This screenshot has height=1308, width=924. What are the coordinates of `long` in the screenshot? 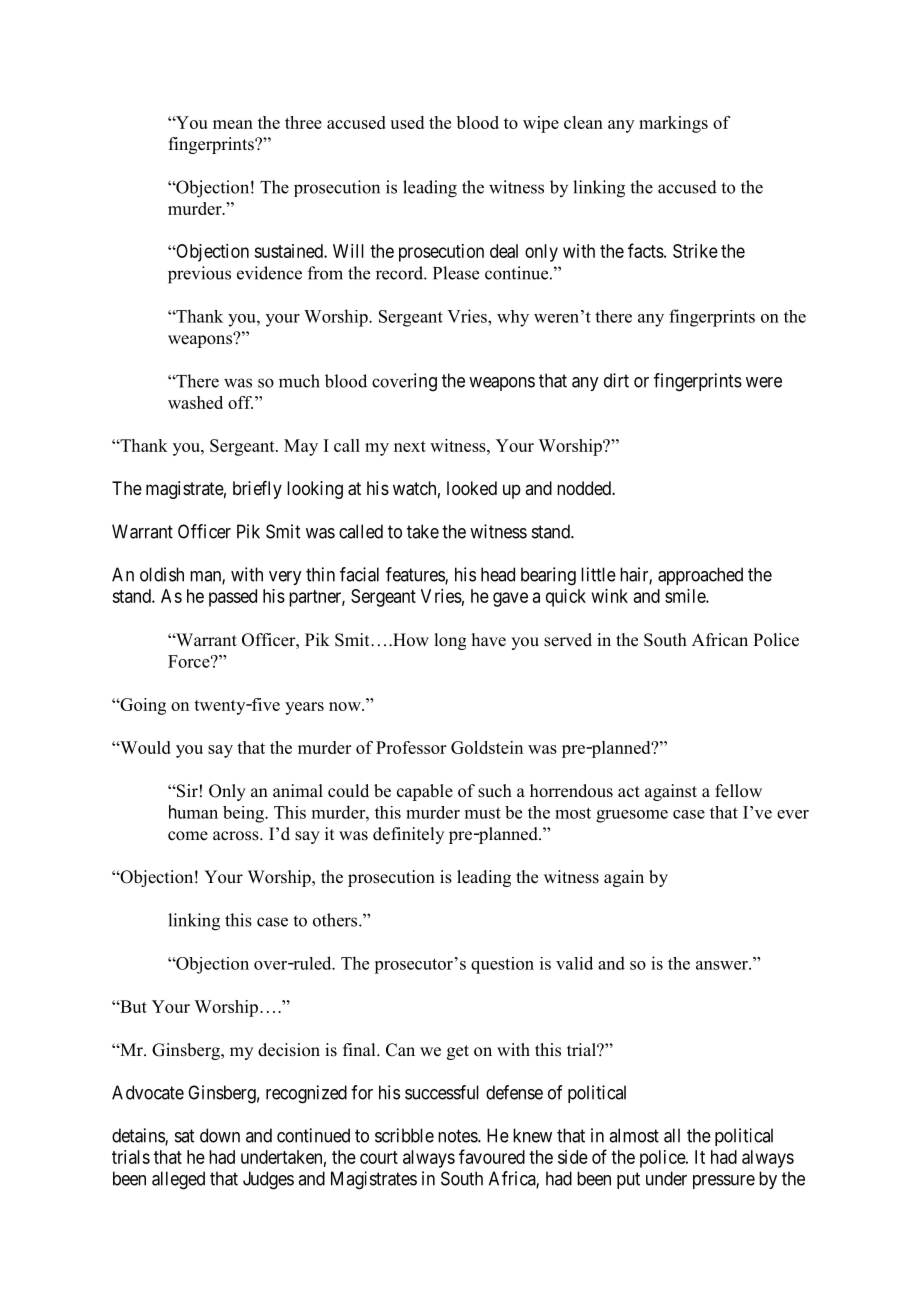 It's located at (450, 641).
